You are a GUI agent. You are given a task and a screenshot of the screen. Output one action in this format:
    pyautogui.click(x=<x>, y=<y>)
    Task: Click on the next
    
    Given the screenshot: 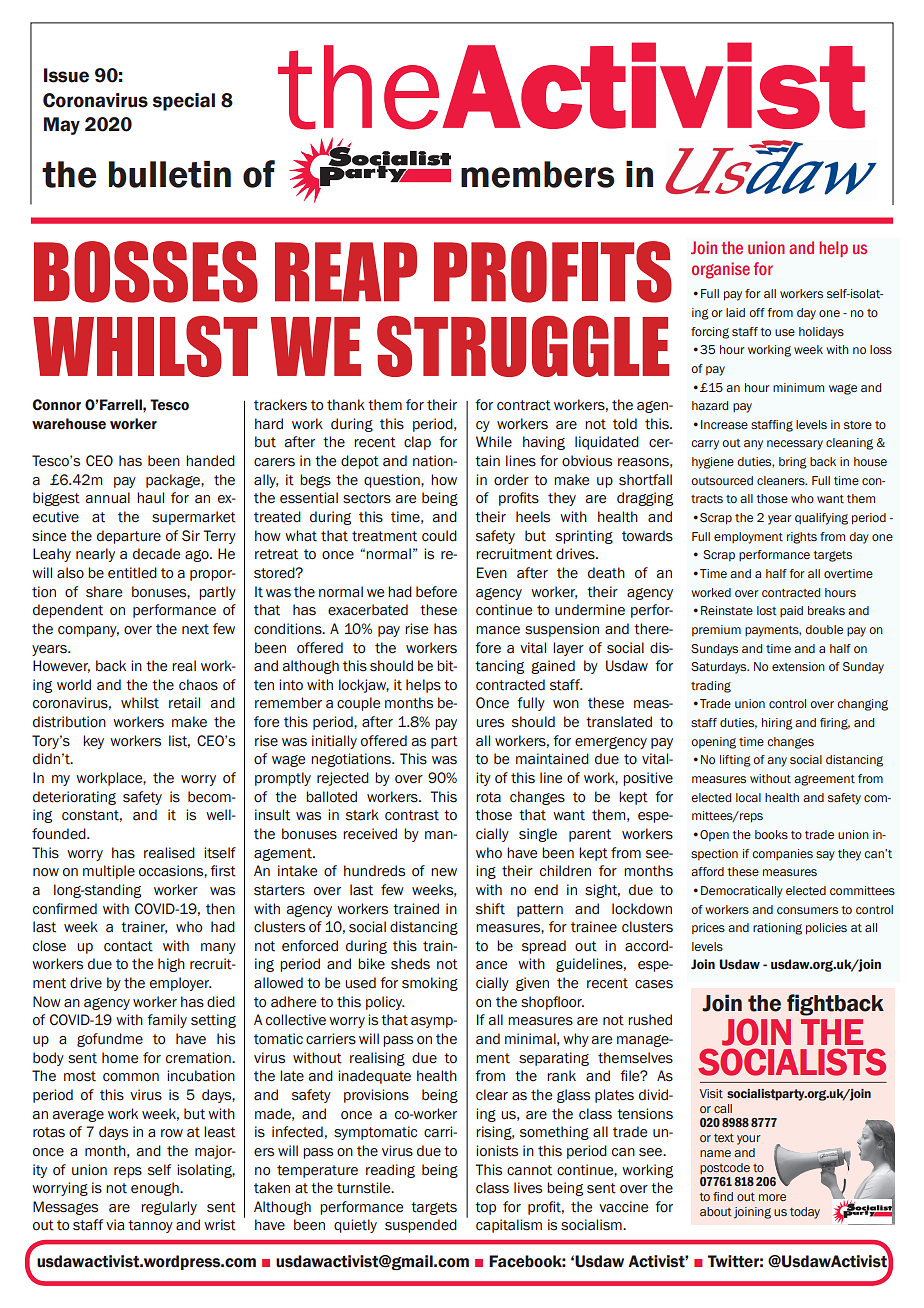 What is the action you would take?
    pyautogui.click(x=195, y=629)
